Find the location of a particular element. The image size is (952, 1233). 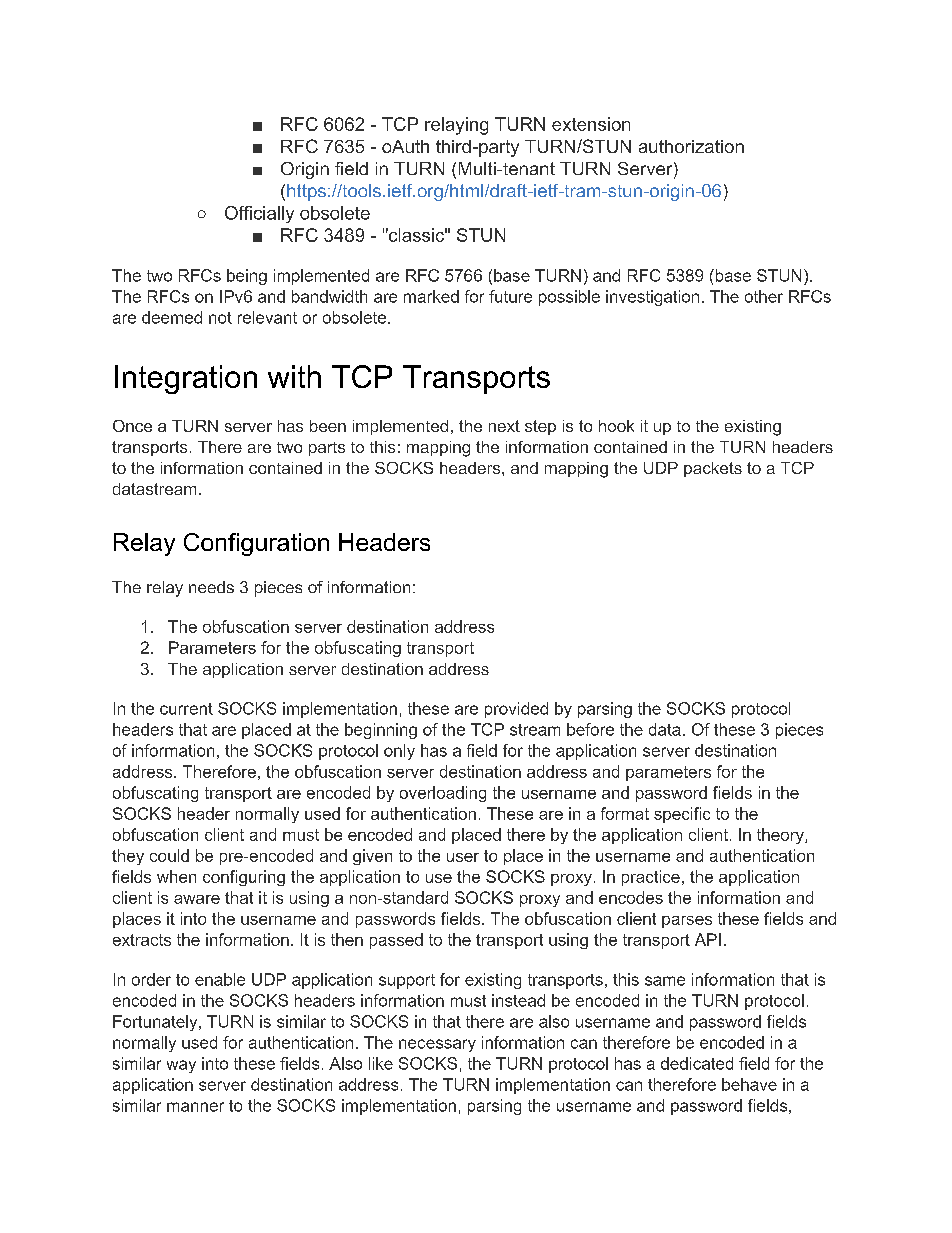

current is located at coordinates (186, 709).
